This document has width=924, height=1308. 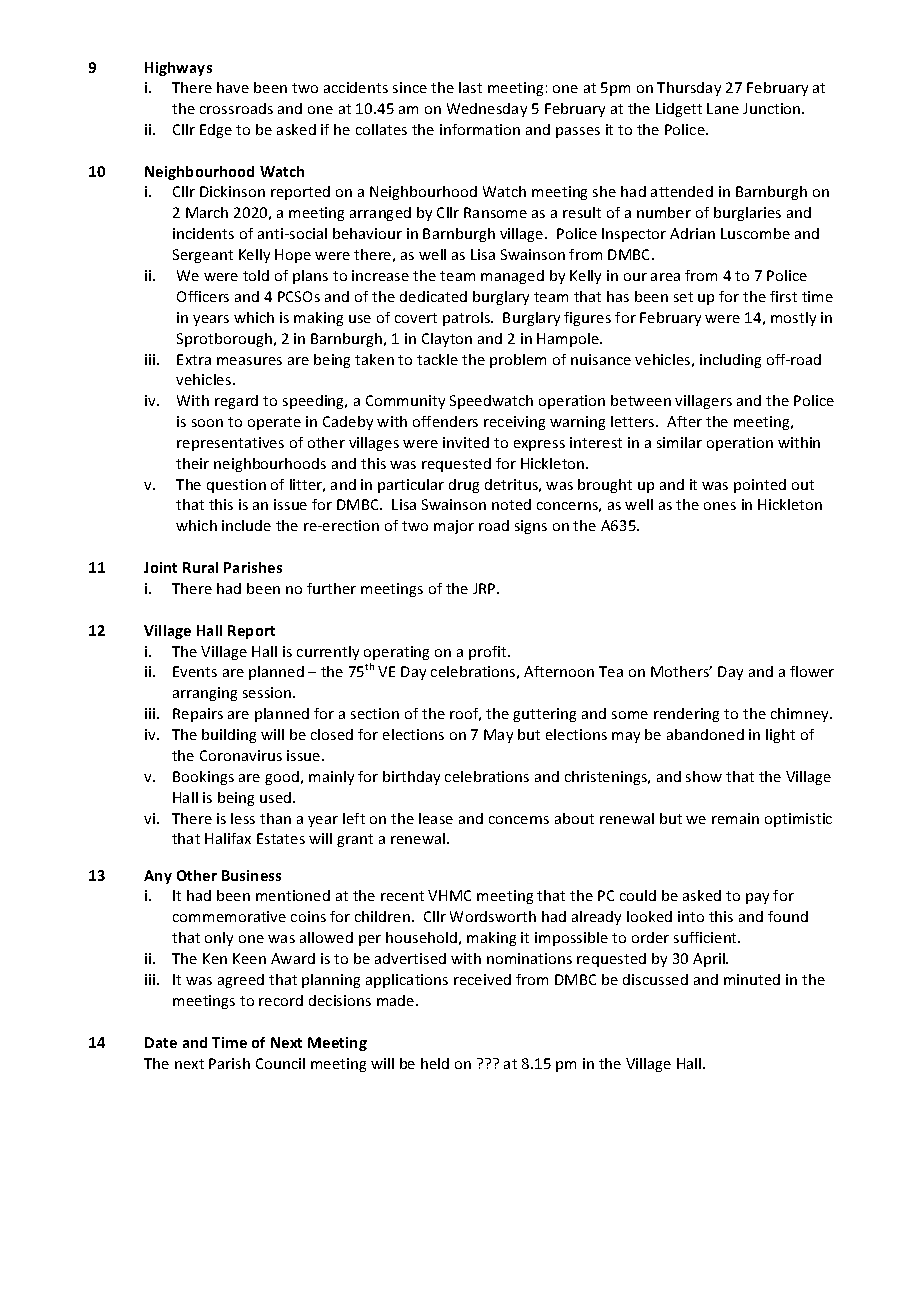 I want to click on building, so click(x=229, y=736).
